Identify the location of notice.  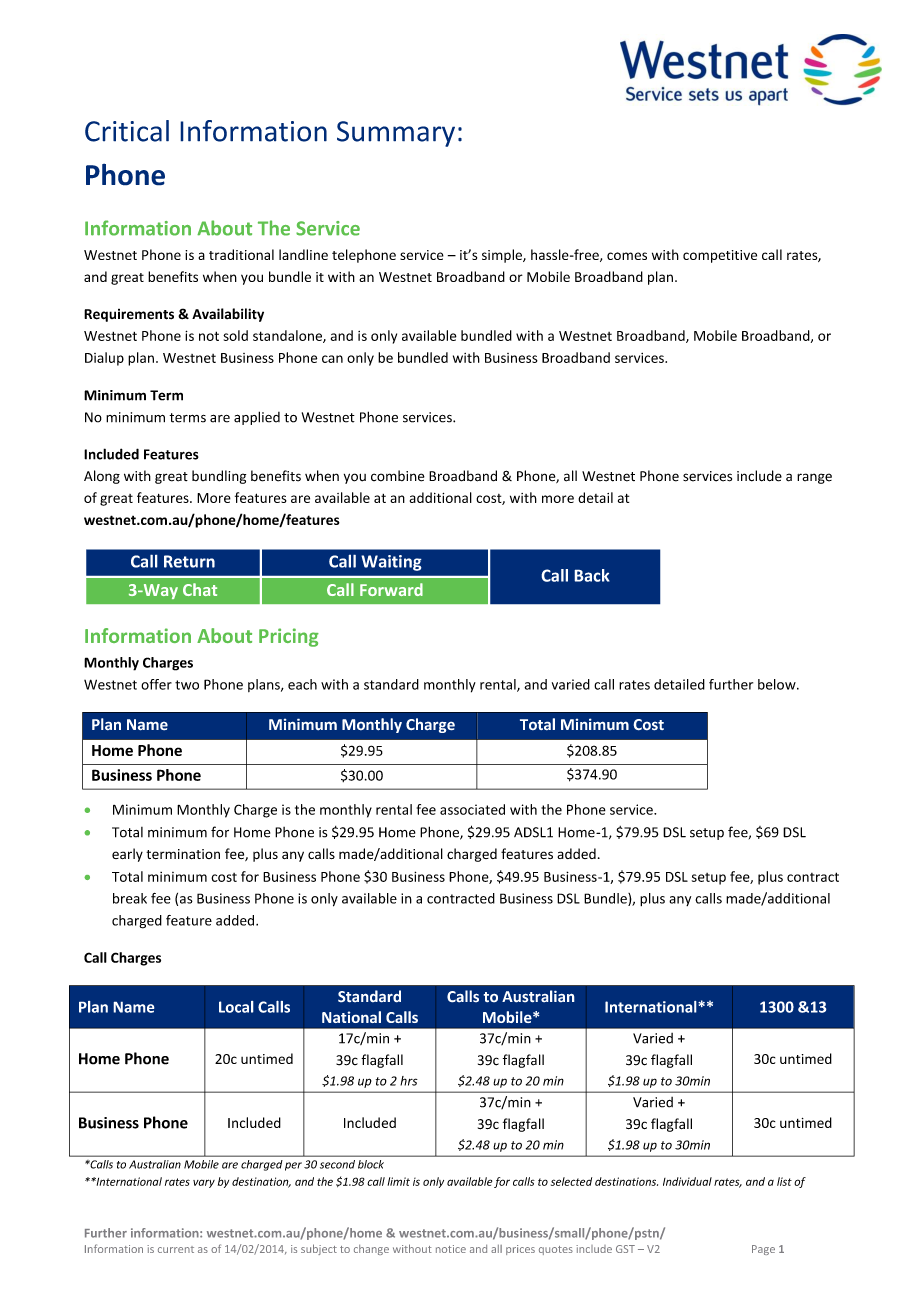
(451, 1249).
